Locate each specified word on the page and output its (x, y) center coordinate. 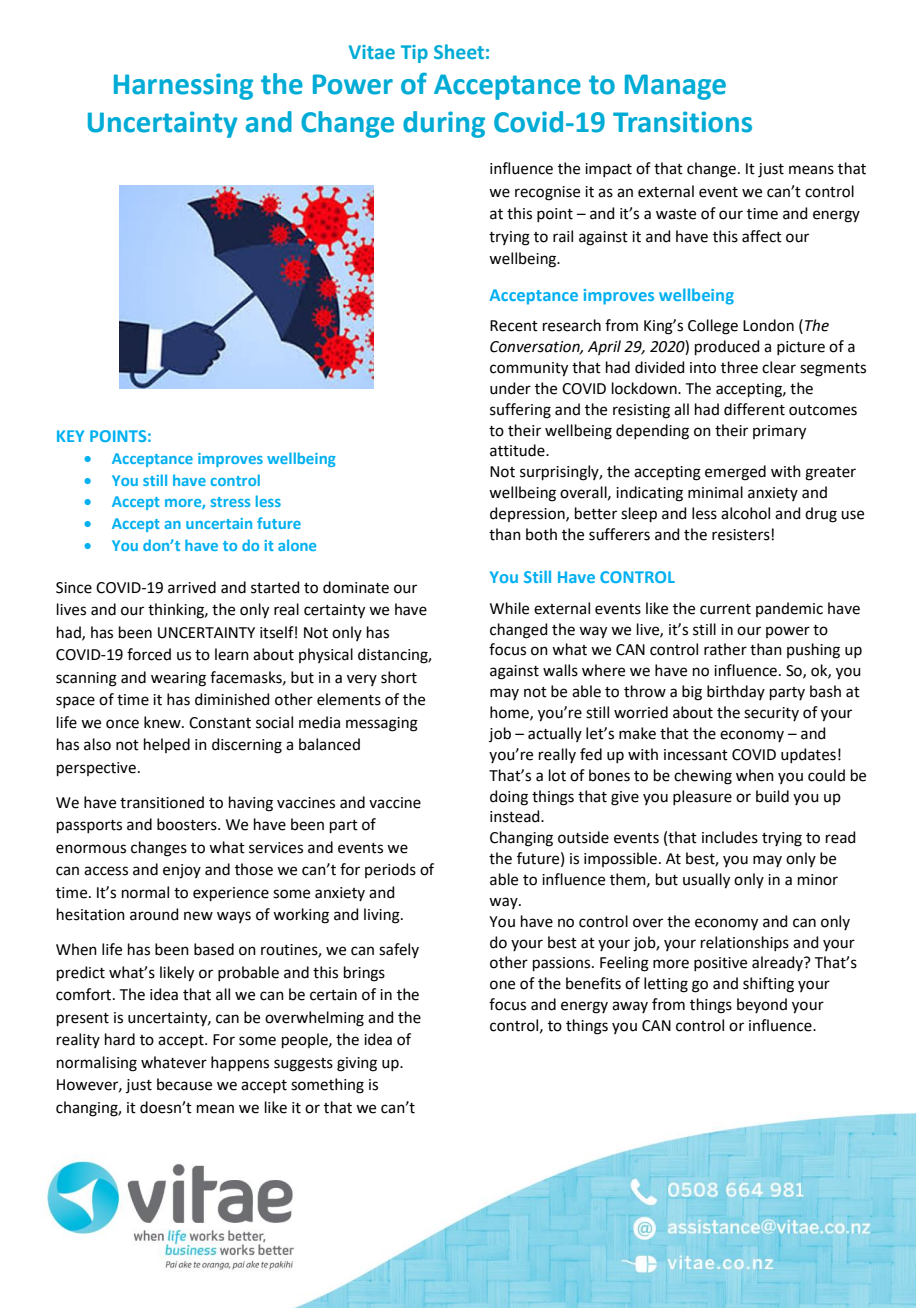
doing (509, 798)
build (772, 796)
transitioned (162, 802)
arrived (192, 587)
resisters (742, 535)
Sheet (459, 51)
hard (120, 1039)
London (768, 325)
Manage (675, 87)
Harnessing (183, 86)
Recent (514, 326)
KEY (70, 436)
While (509, 608)
